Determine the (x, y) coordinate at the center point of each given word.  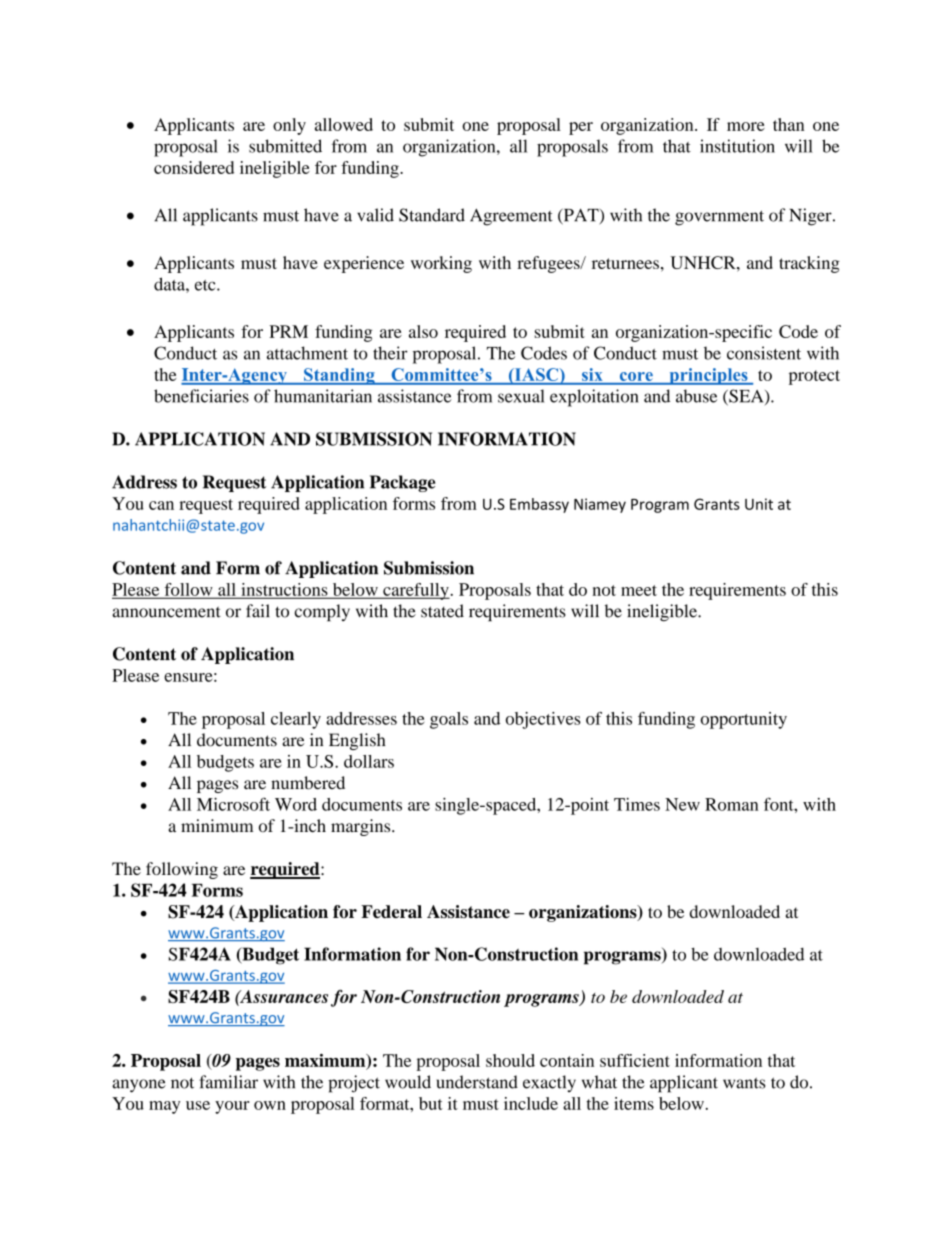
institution (737, 146)
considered (194, 167)
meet (639, 590)
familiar (228, 1082)
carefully (416, 591)
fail (258, 611)
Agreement (511, 217)
